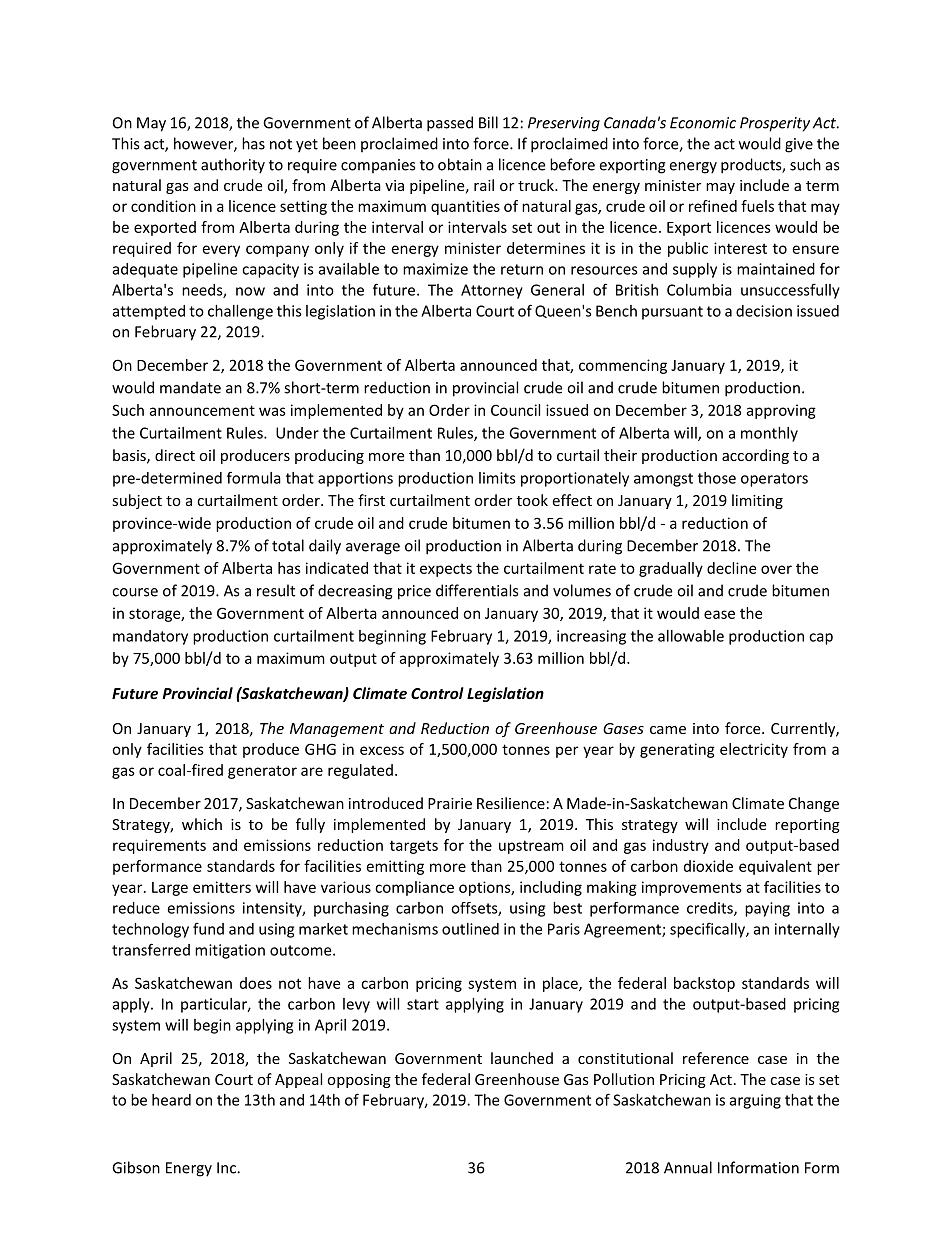 This image has width=952, height=1233. What do you see at coordinates (703, 123) in the image?
I see `Economic` at bounding box center [703, 123].
